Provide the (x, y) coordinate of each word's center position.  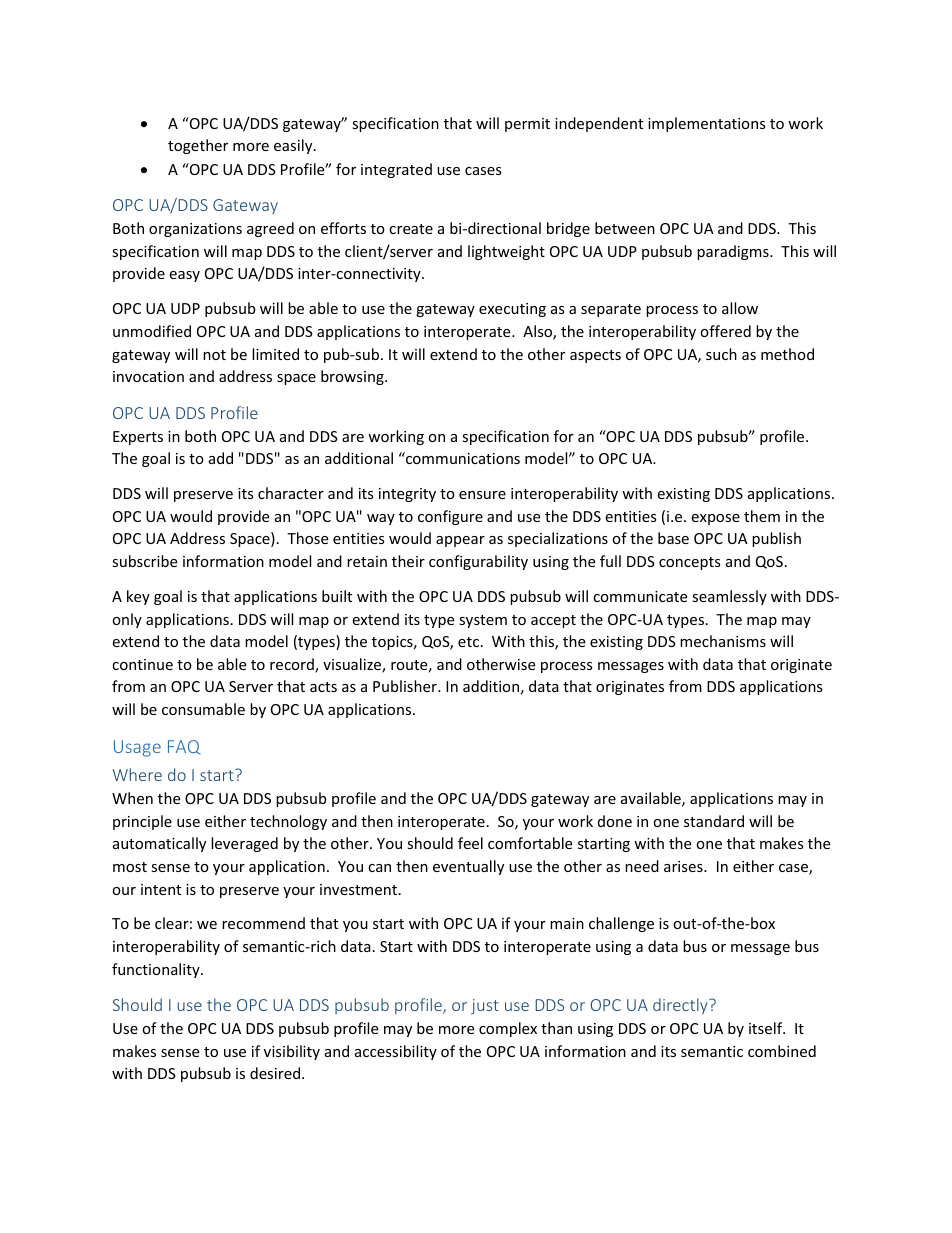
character (291, 493)
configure (450, 517)
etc (470, 642)
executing (512, 310)
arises (684, 866)
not (214, 355)
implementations (707, 124)
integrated (396, 170)
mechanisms (723, 641)
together (198, 146)
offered (725, 331)
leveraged (244, 844)
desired (276, 1073)
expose (715, 519)
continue (142, 664)
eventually (468, 867)
